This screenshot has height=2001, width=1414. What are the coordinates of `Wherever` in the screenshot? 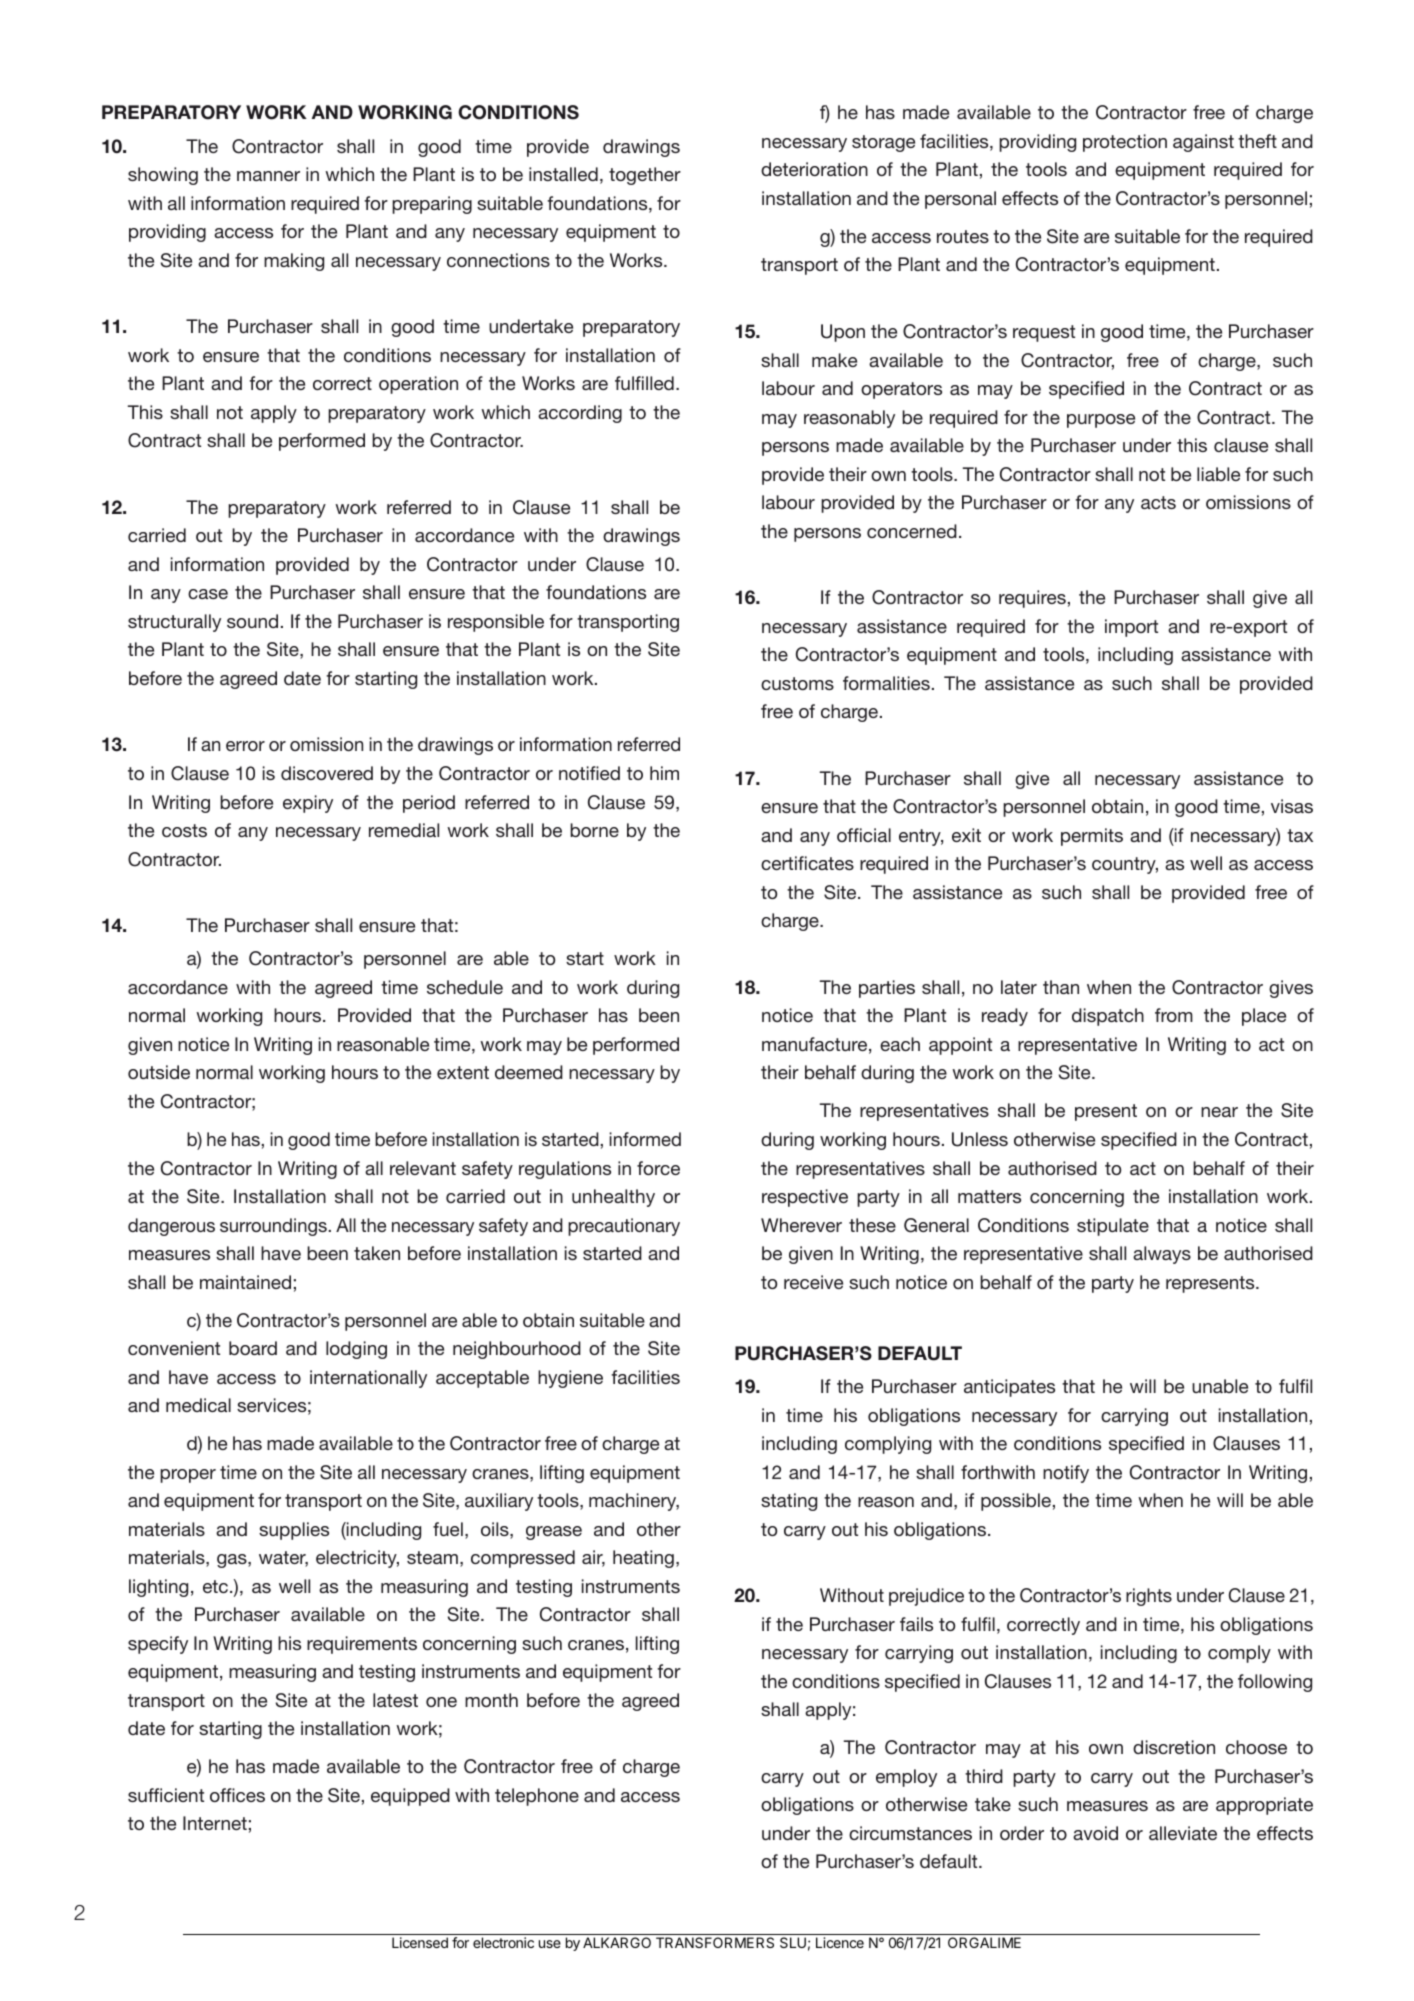 It's located at (801, 1225).
